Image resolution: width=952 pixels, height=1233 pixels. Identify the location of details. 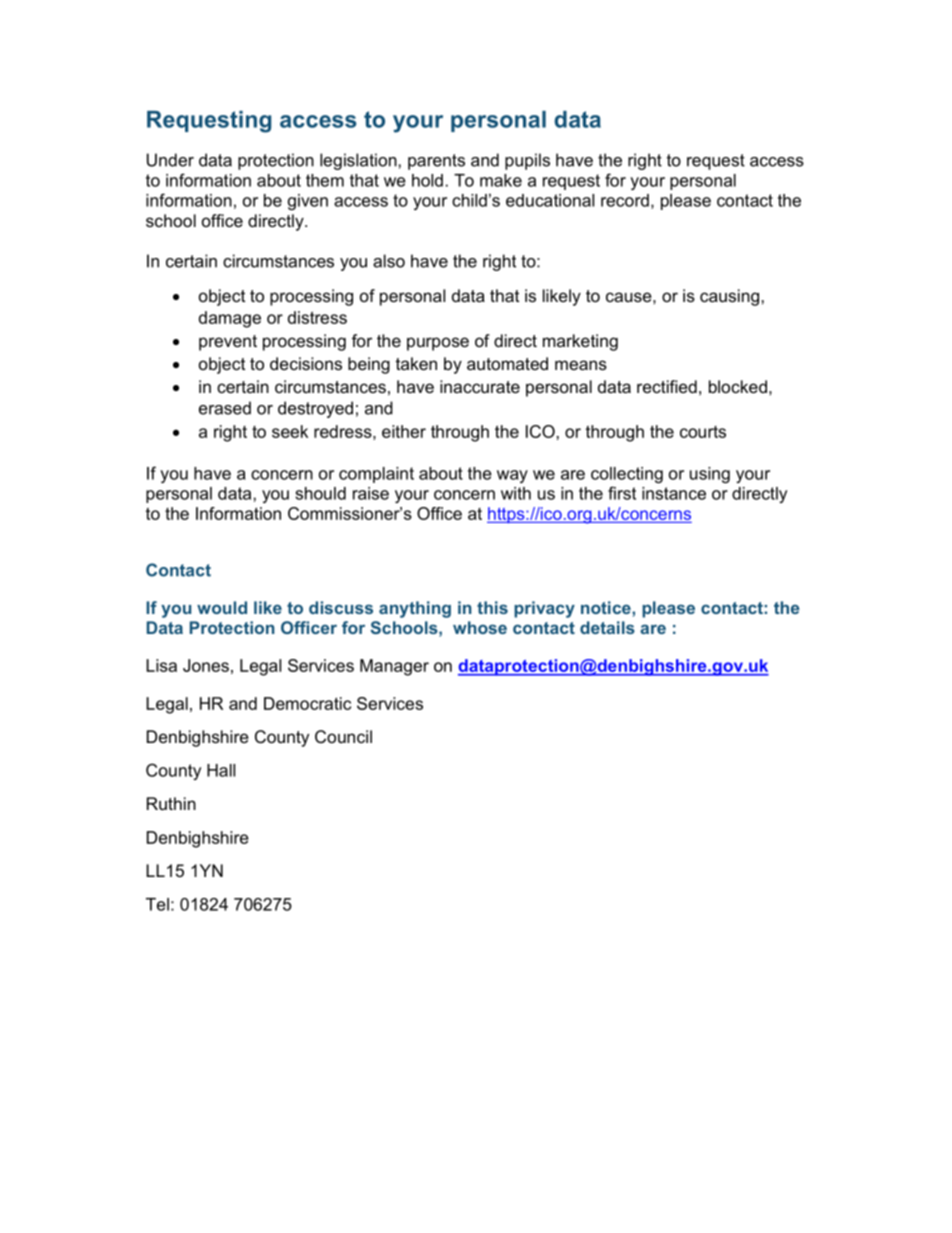
(607, 627).
